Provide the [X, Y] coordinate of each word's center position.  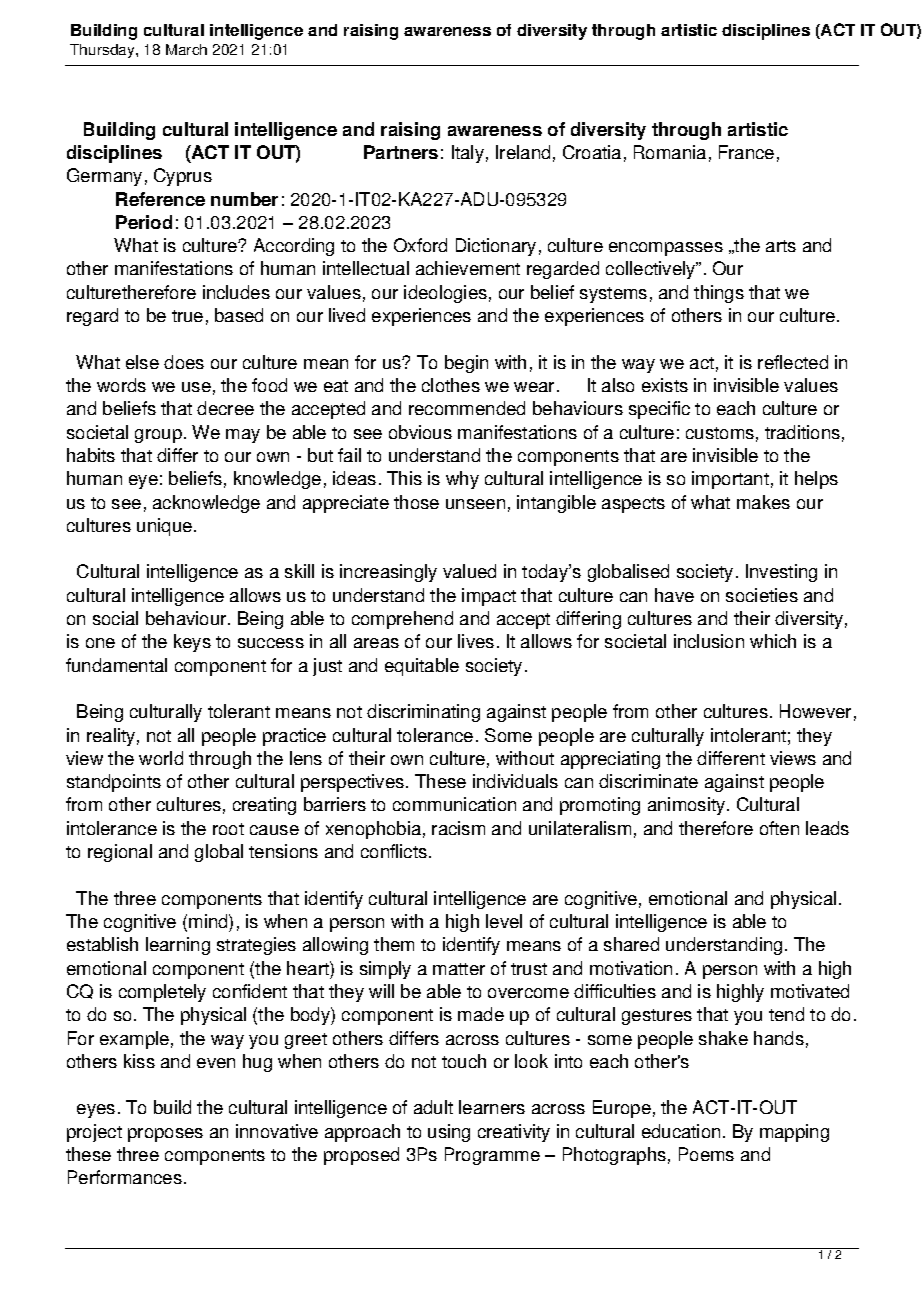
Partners [401, 152]
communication [454, 804]
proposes [165, 1135]
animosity [688, 806]
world [161, 758]
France [746, 152]
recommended [467, 408]
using [449, 1133]
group [158, 436]
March [186, 49]
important [730, 480]
